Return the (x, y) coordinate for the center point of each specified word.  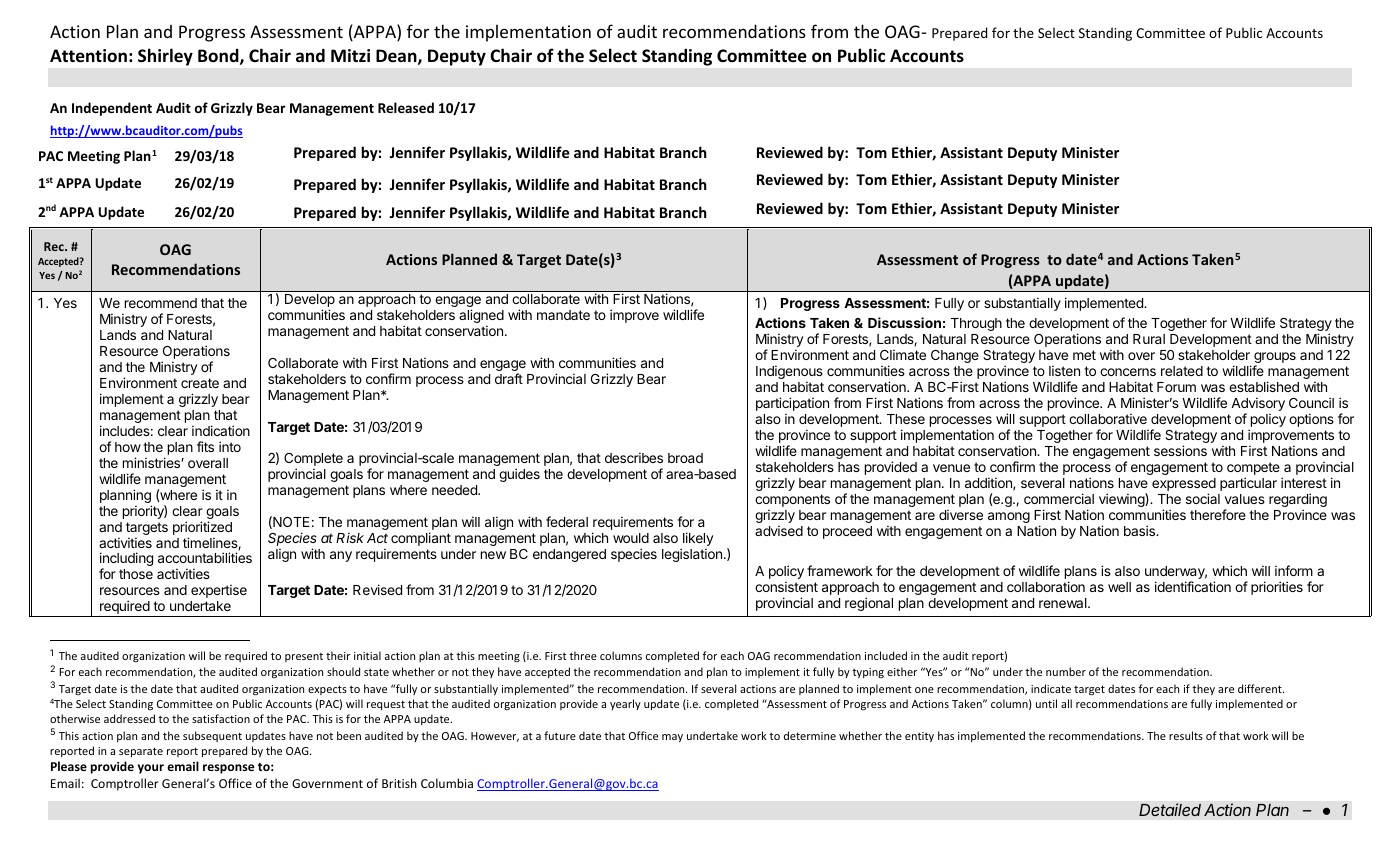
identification (1193, 586)
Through (976, 324)
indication (221, 430)
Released (406, 107)
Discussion (904, 322)
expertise (219, 591)
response (228, 769)
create (200, 383)
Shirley (165, 57)
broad (685, 458)
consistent (786, 586)
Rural (1149, 339)
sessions (1180, 450)
